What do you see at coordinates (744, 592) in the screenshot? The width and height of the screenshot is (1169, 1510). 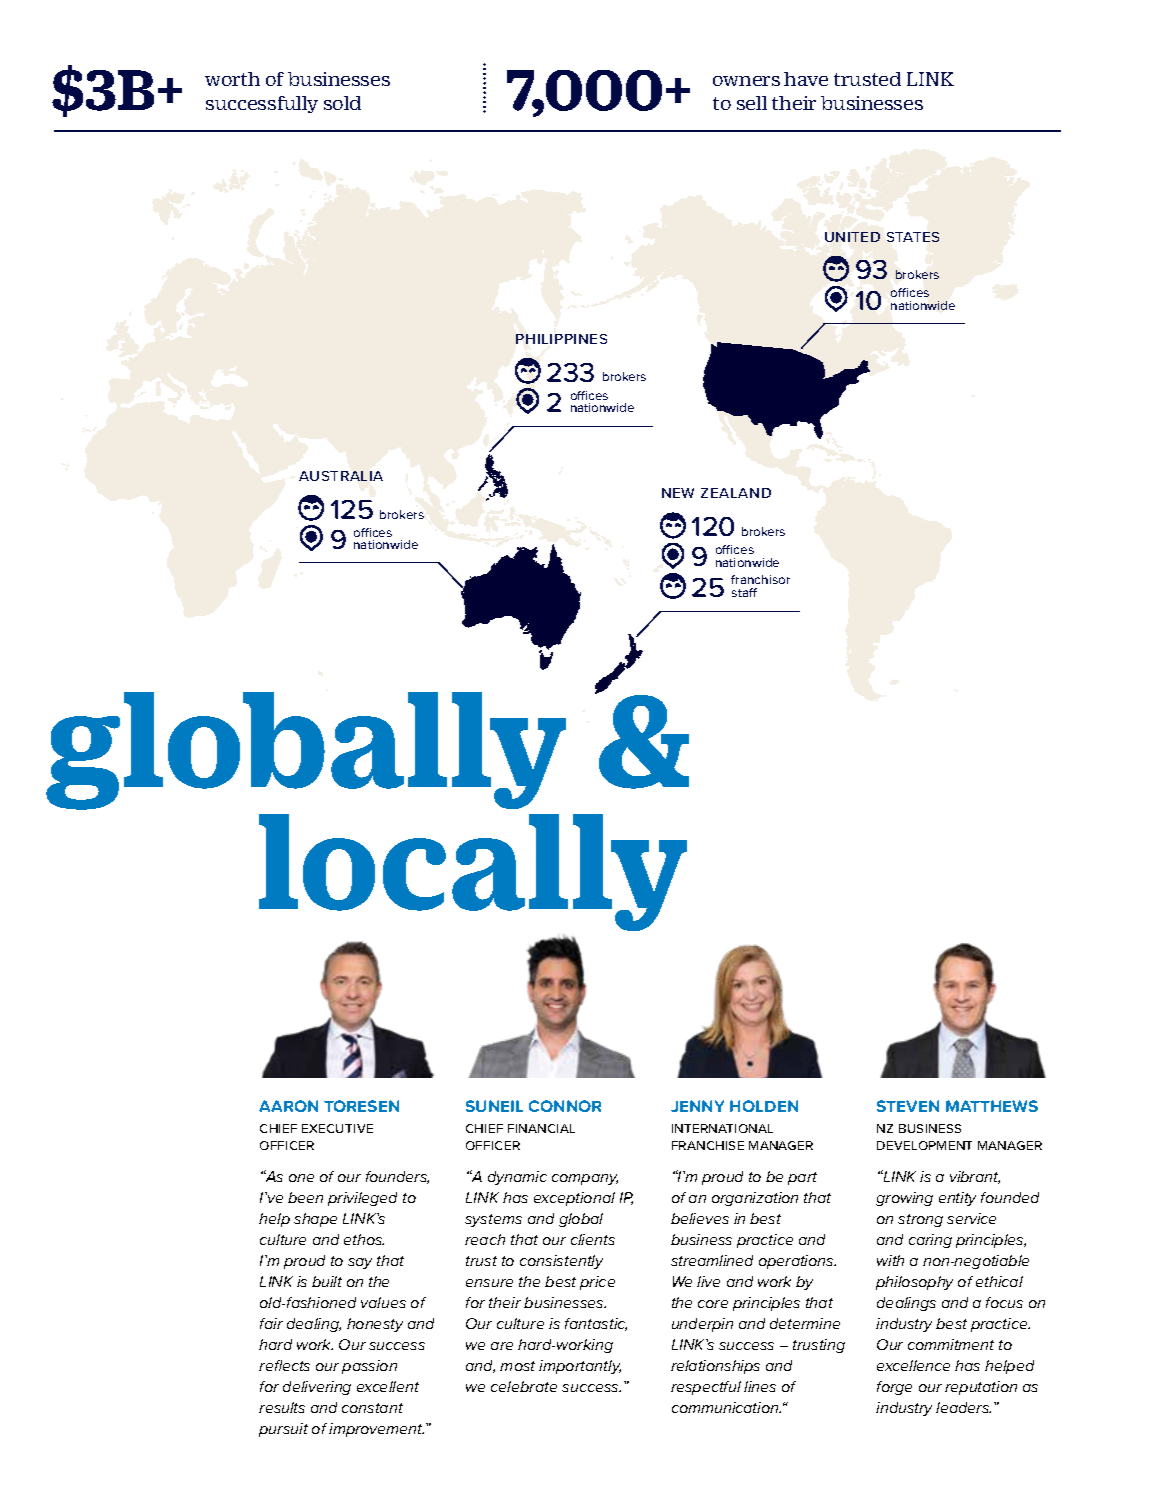 I see `staff` at bounding box center [744, 592].
